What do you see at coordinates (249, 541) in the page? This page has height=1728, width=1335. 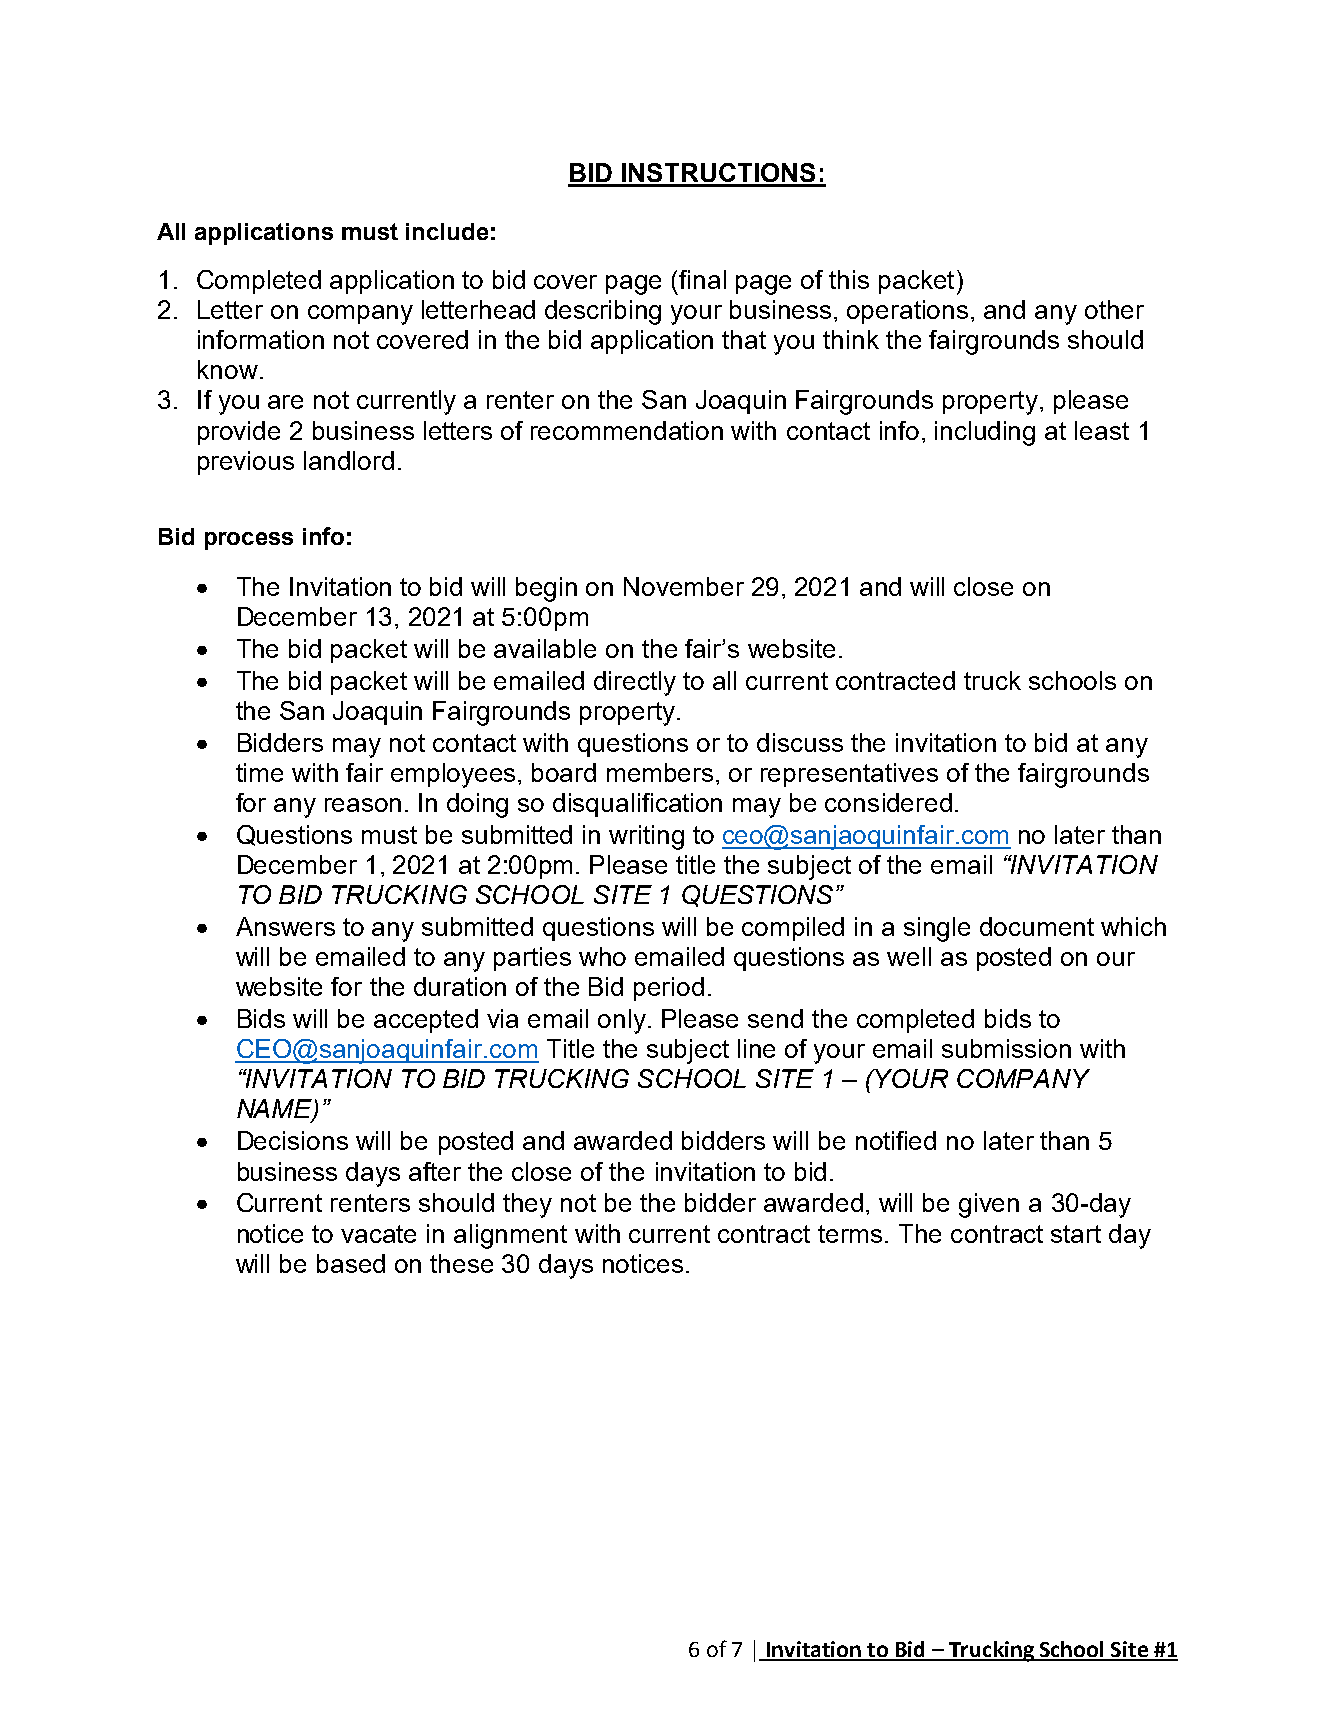 I see `process` at bounding box center [249, 541].
